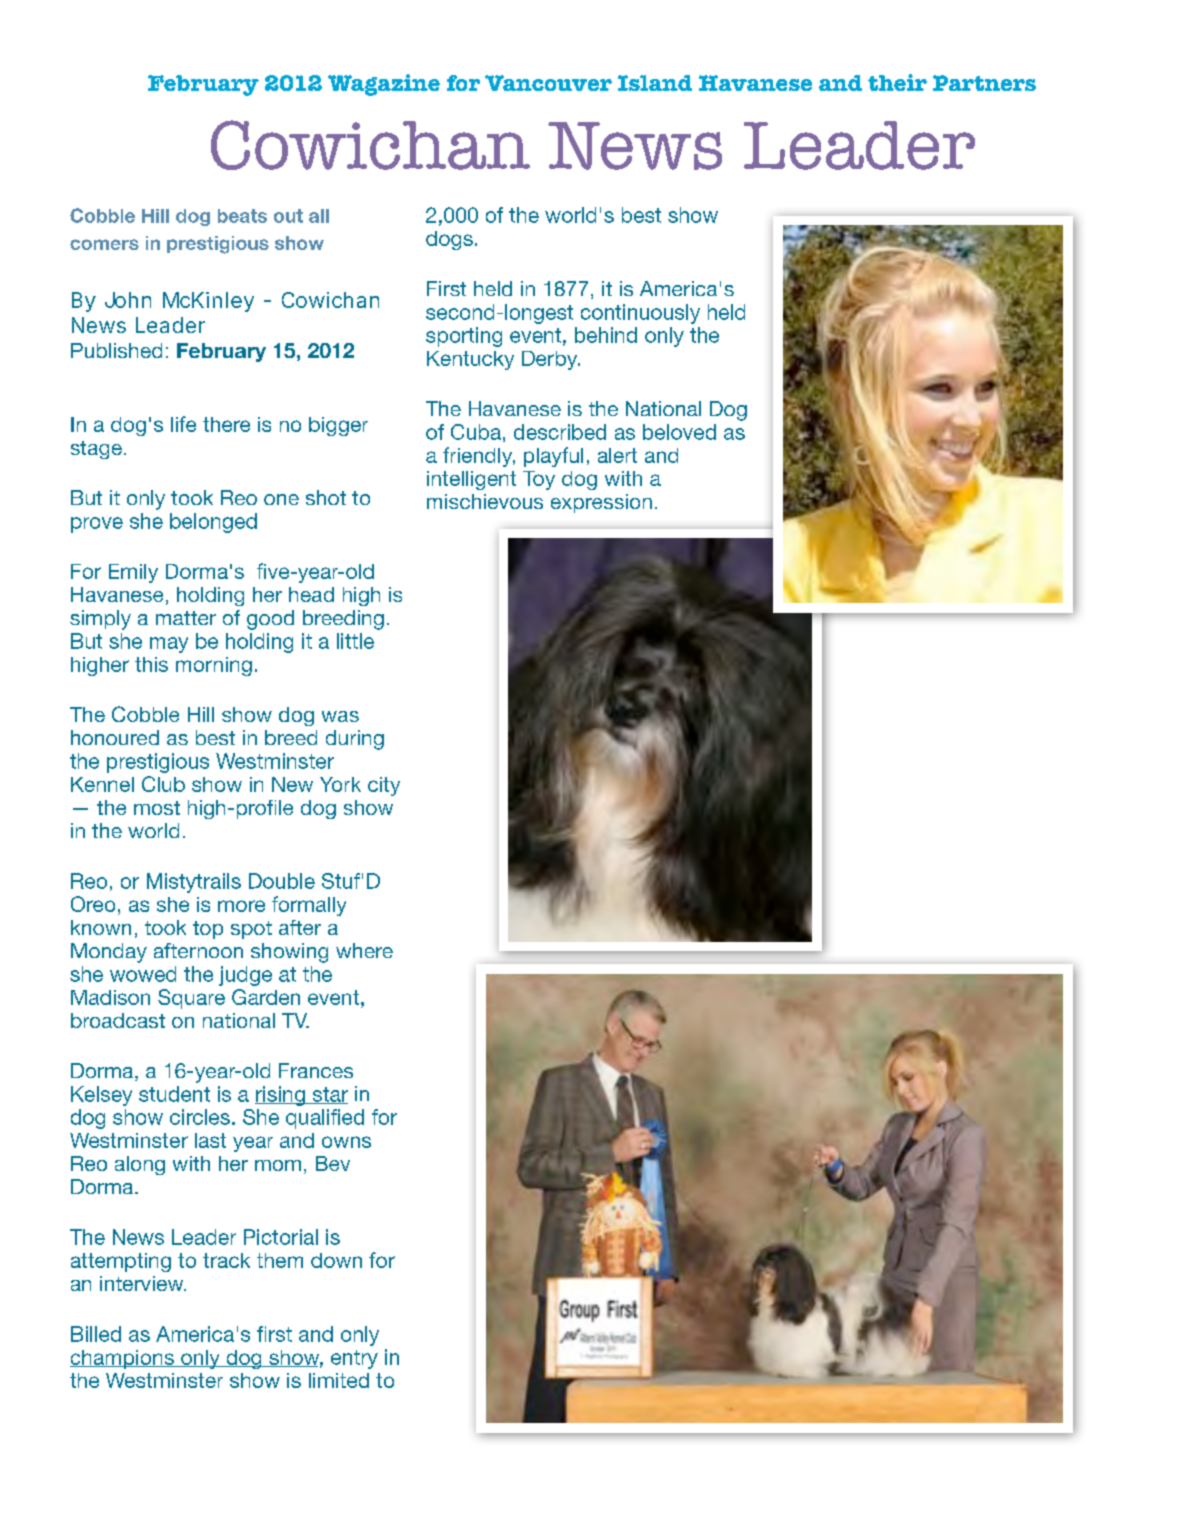  What do you see at coordinates (123, 1359) in the document?
I see `champions` at bounding box center [123, 1359].
